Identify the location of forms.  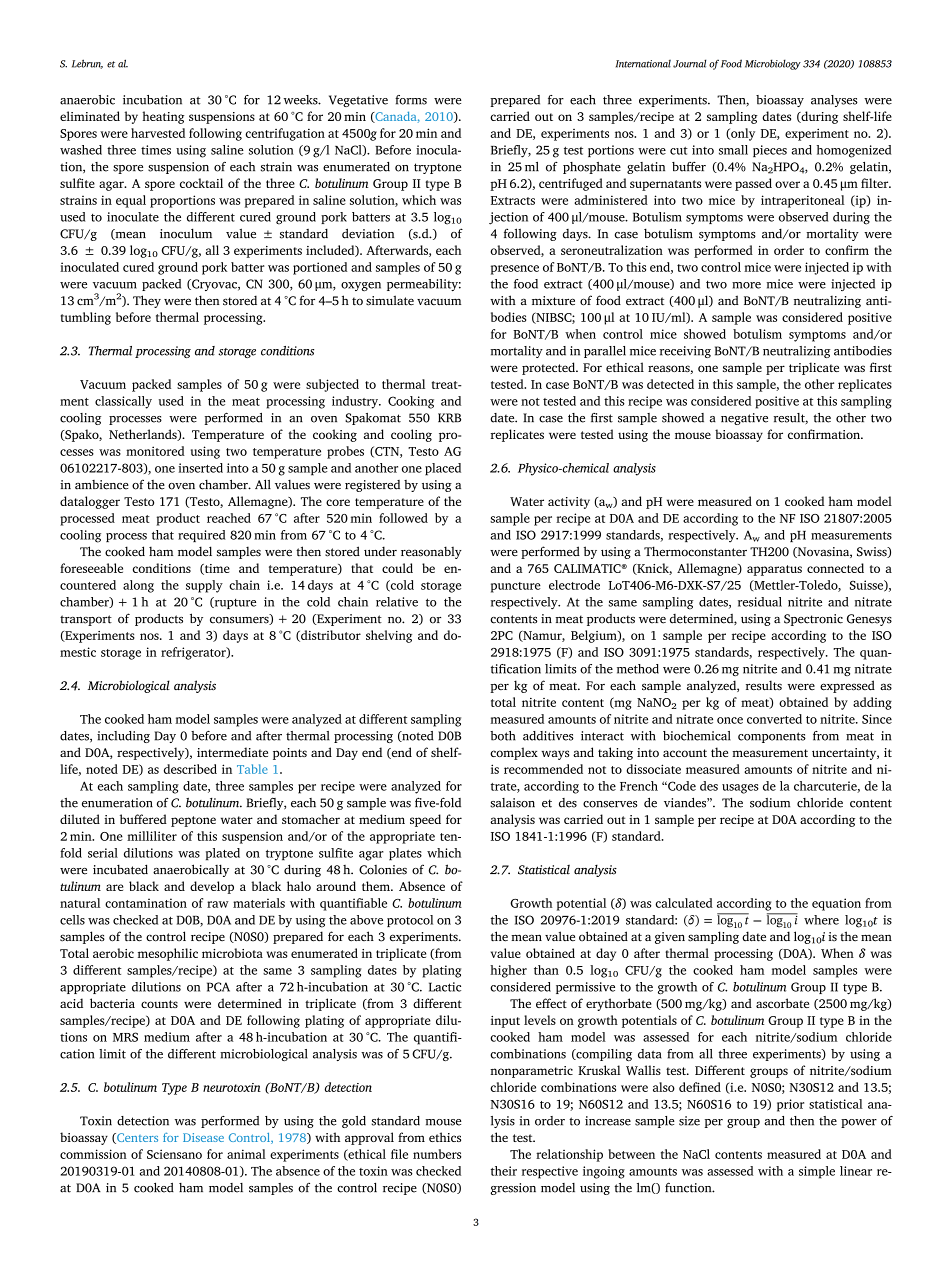
(411, 100).
